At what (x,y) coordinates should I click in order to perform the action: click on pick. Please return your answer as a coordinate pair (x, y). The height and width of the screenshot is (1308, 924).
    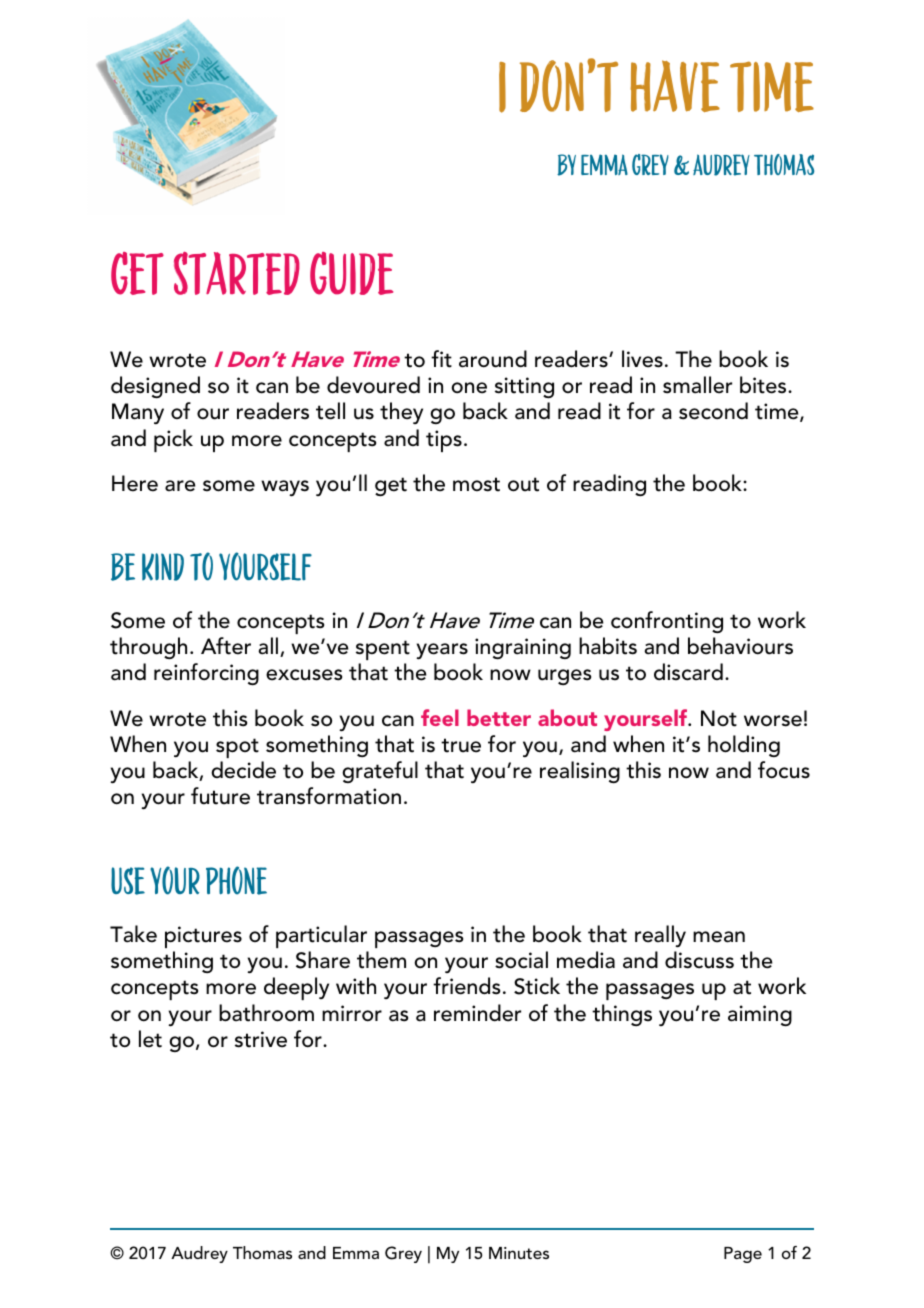
    Looking at the image, I should click on (173, 440).
